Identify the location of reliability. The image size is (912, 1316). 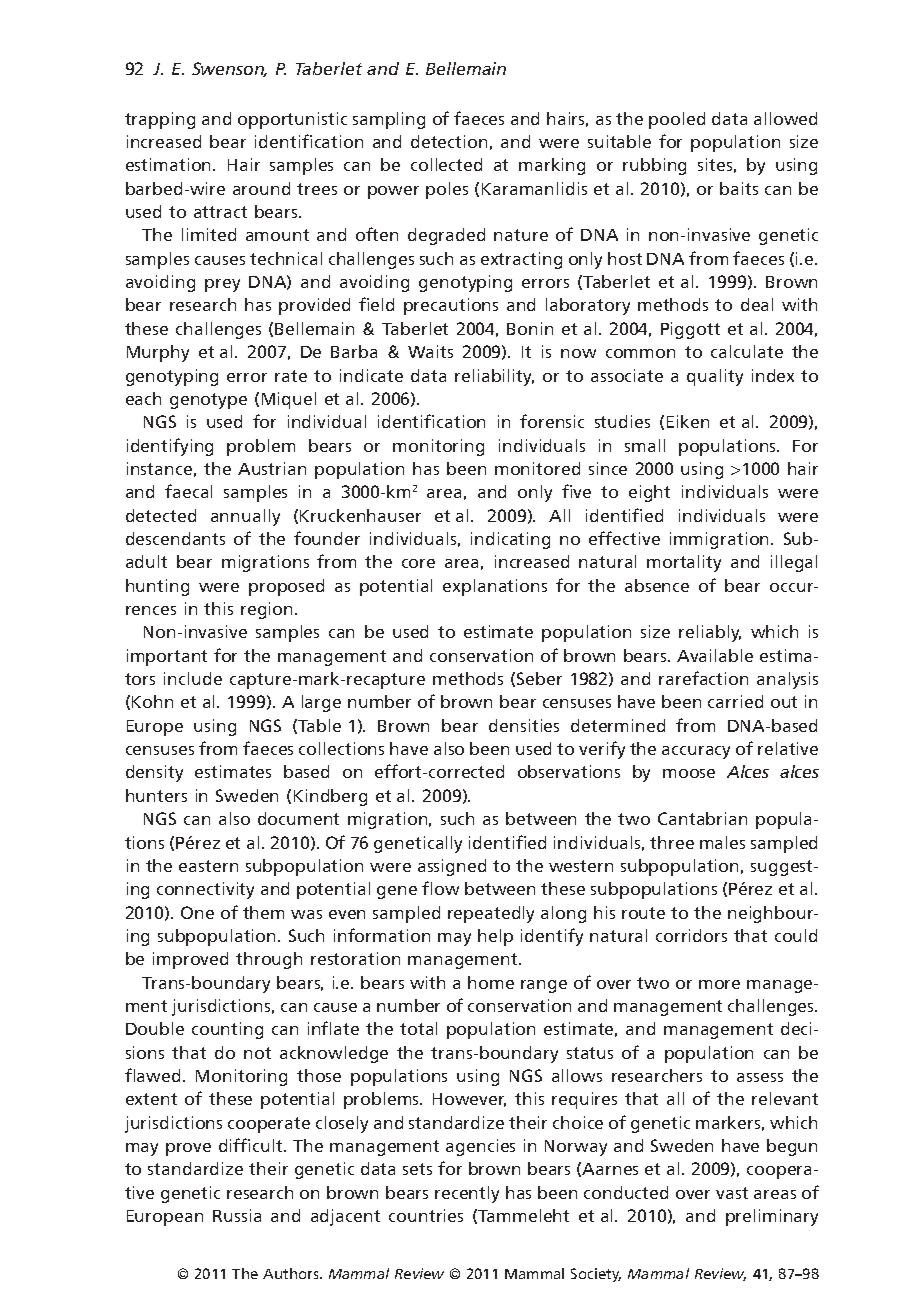
(494, 377).
